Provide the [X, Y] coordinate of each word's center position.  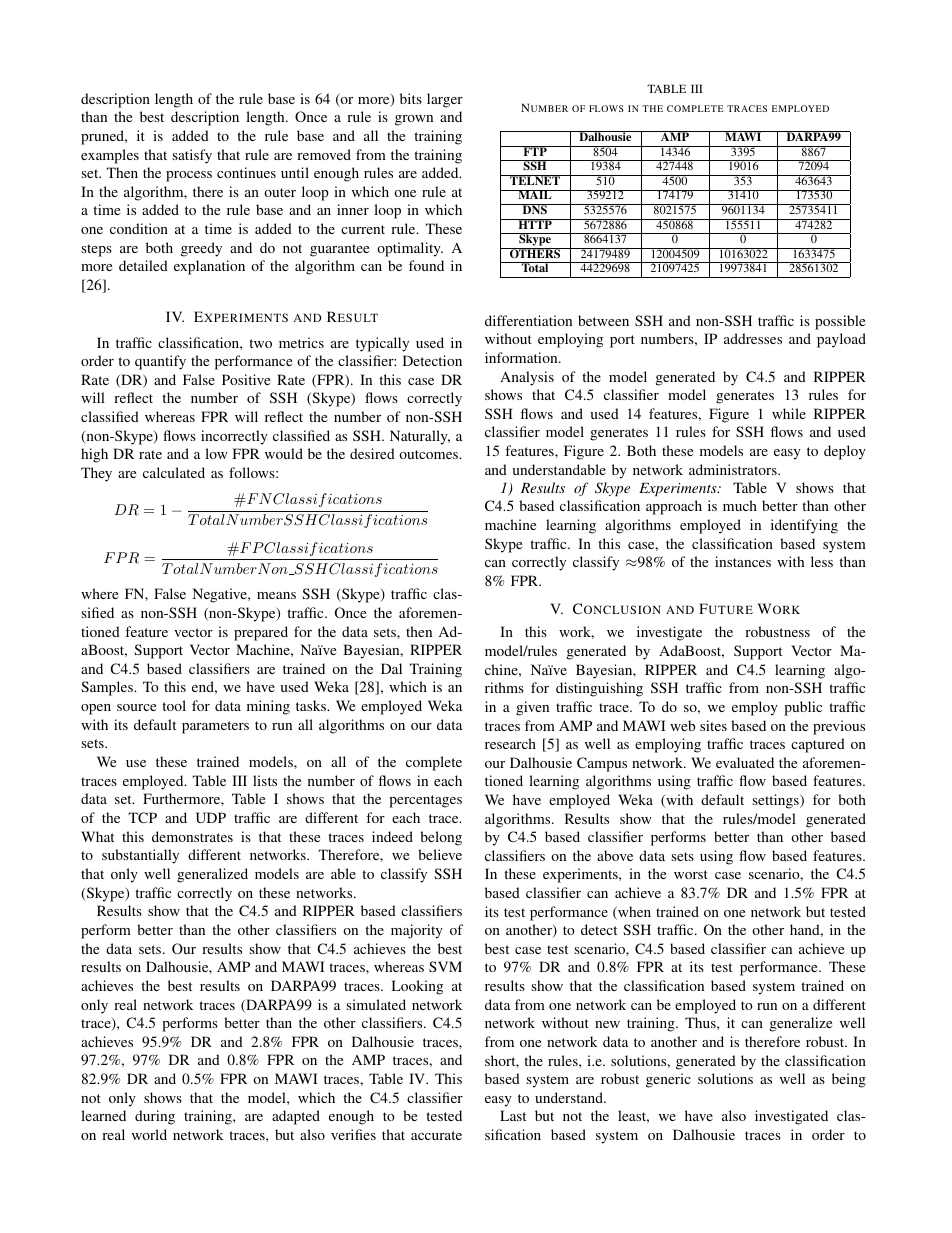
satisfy [192, 156]
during [155, 1117]
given [532, 708]
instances [743, 561]
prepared [261, 633]
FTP [535, 151]
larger [445, 100]
